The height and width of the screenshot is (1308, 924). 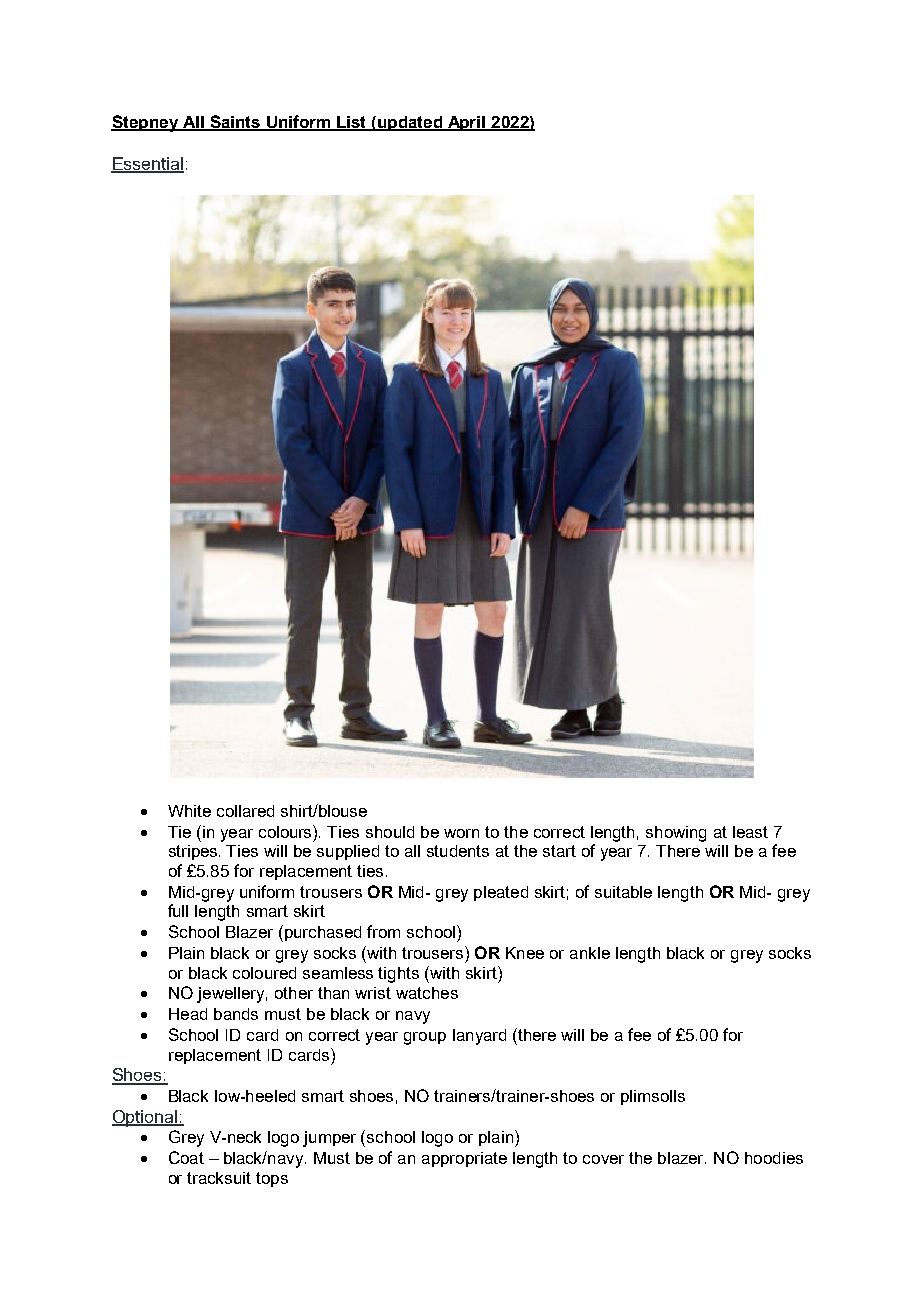 I want to click on students, so click(x=458, y=851).
